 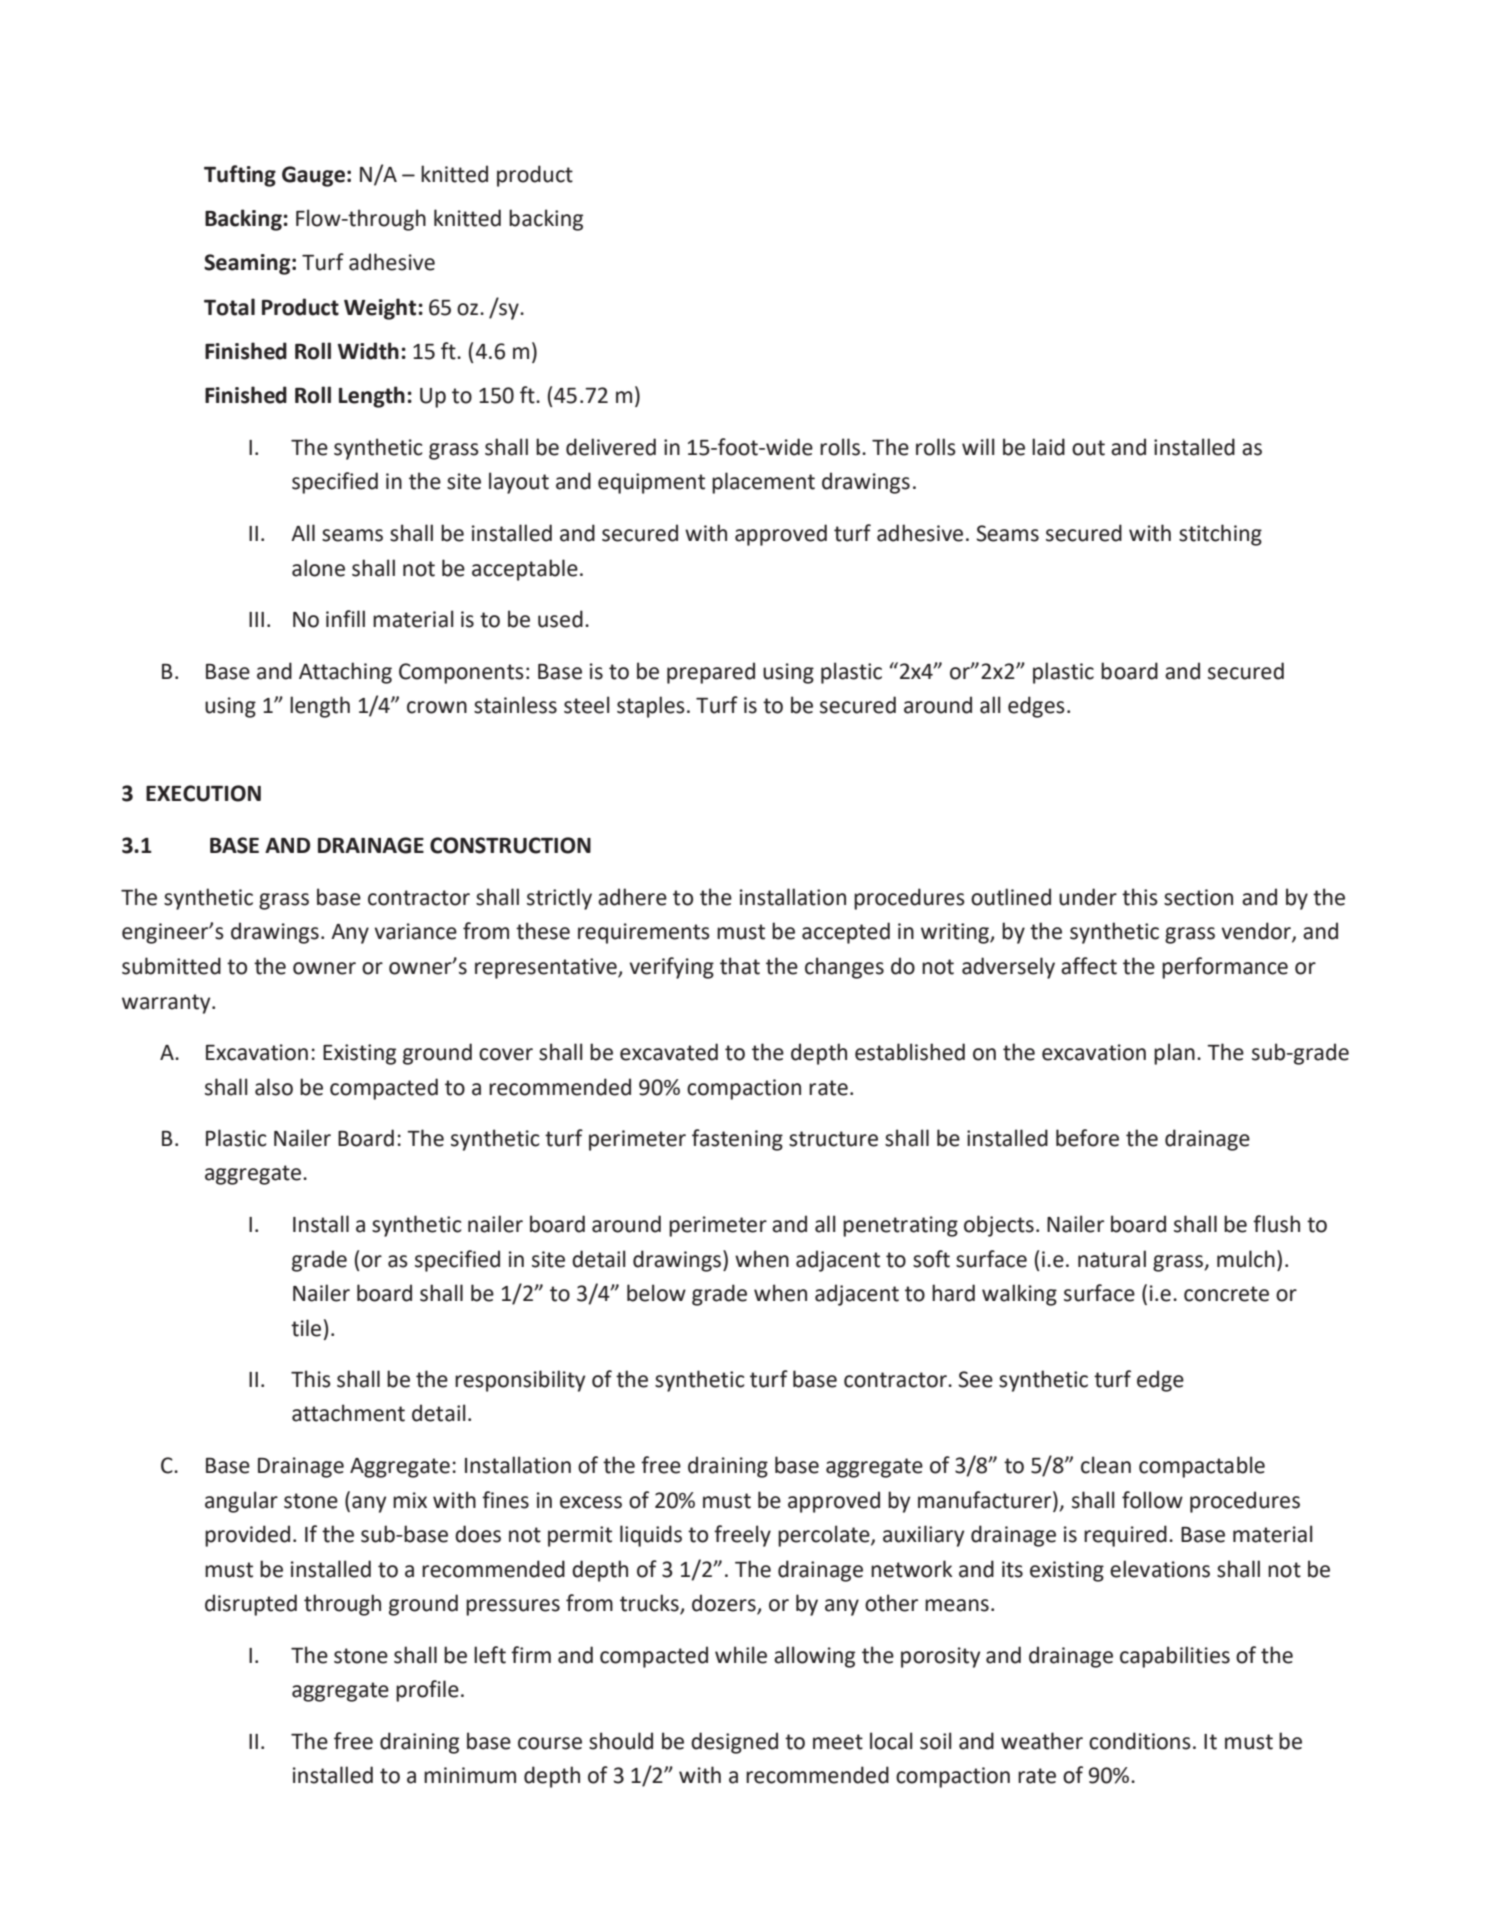 What do you see at coordinates (740, 966) in the screenshot?
I see `that` at bounding box center [740, 966].
